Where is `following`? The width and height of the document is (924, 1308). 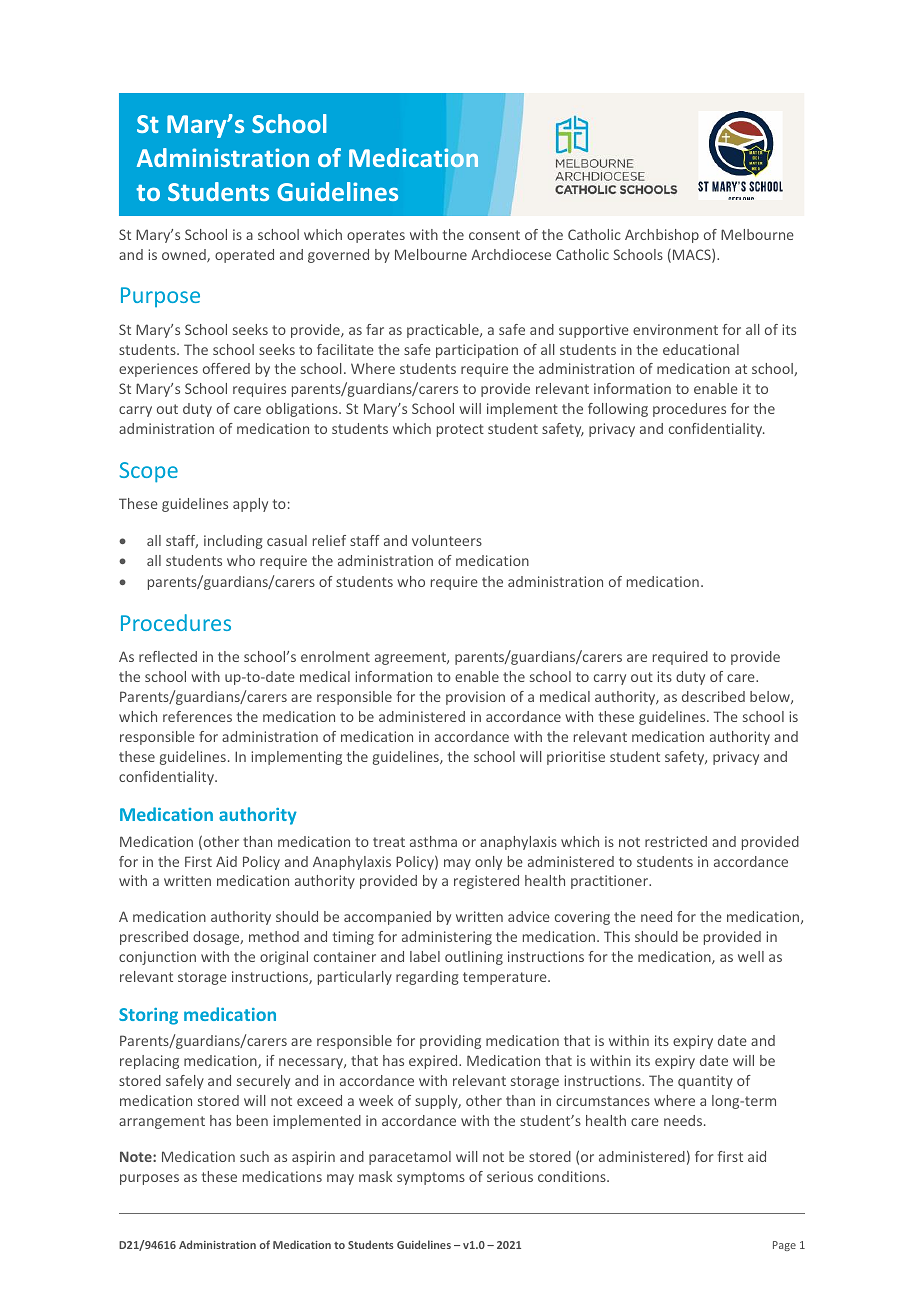
following is located at coordinates (618, 410).
